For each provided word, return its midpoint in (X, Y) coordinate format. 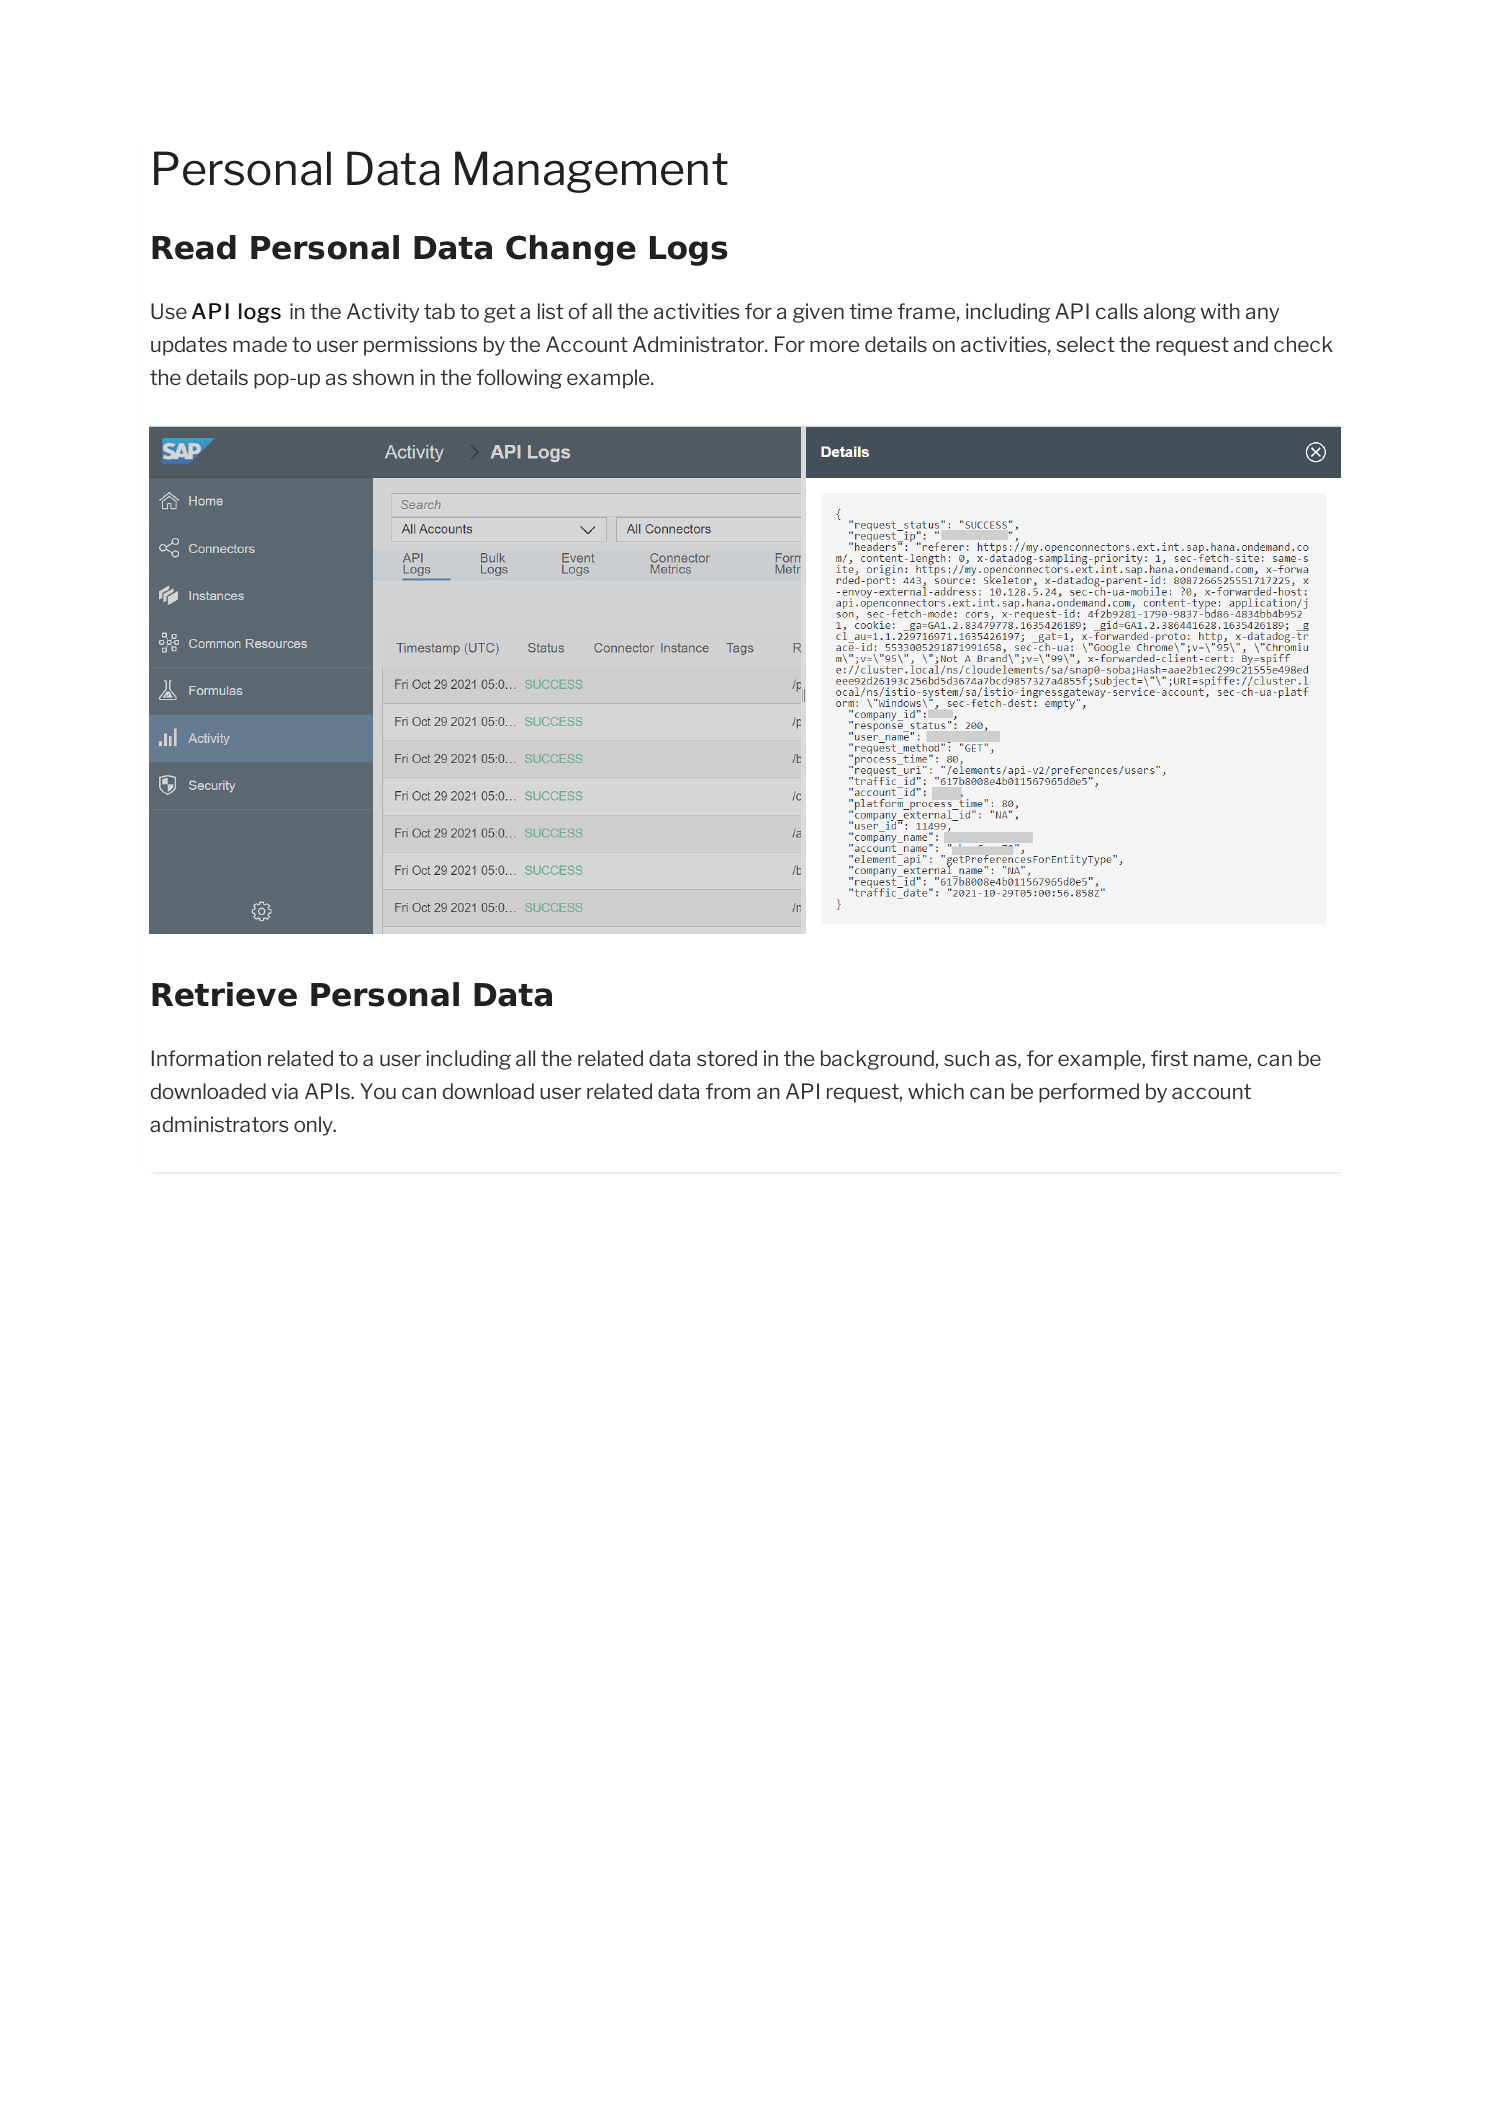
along (1170, 313)
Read (194, 247)
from (728, 1091)
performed (1089, 1093)
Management (591, 172)
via (284, 1091)
